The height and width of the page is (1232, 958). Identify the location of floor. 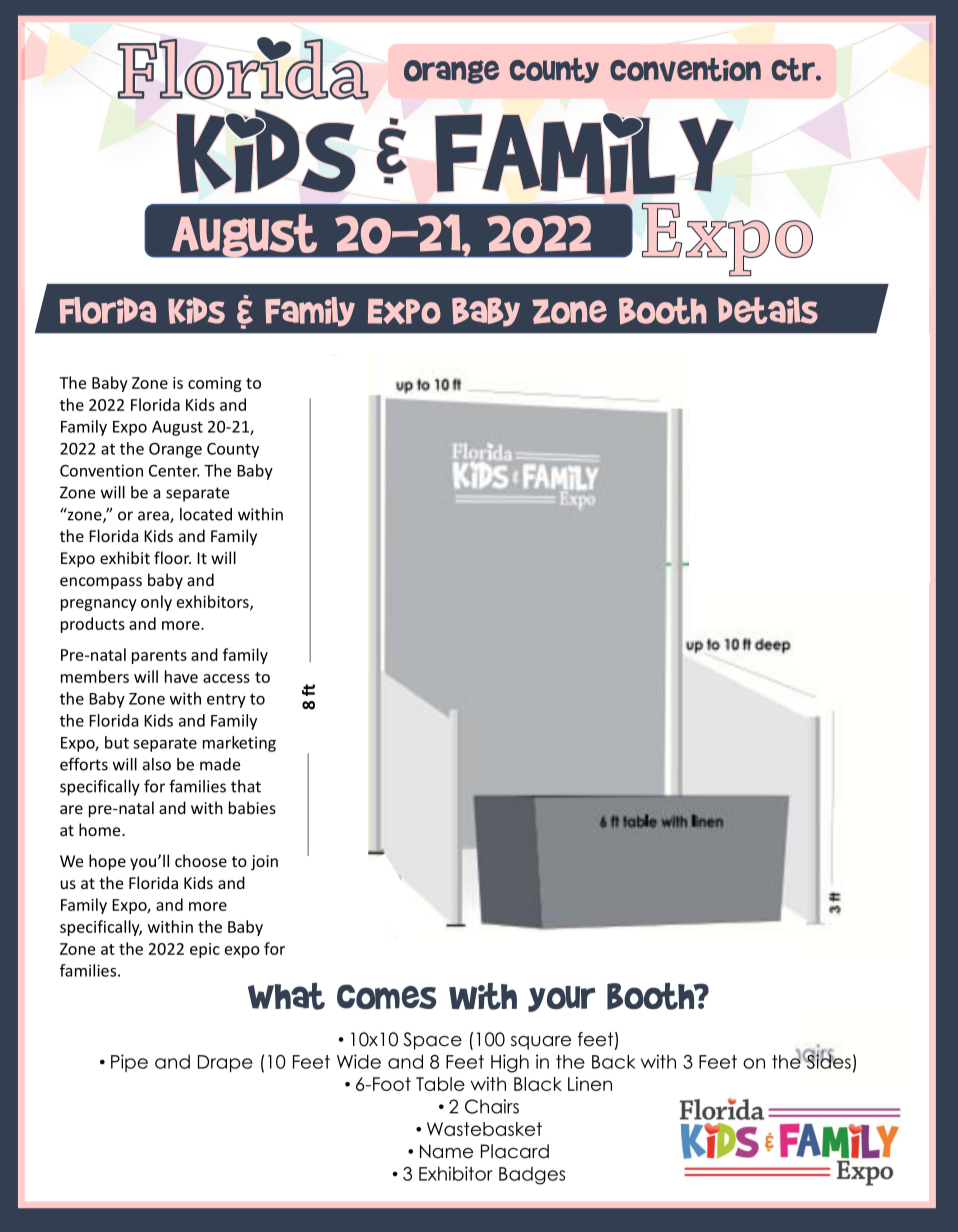
(172, 557).
